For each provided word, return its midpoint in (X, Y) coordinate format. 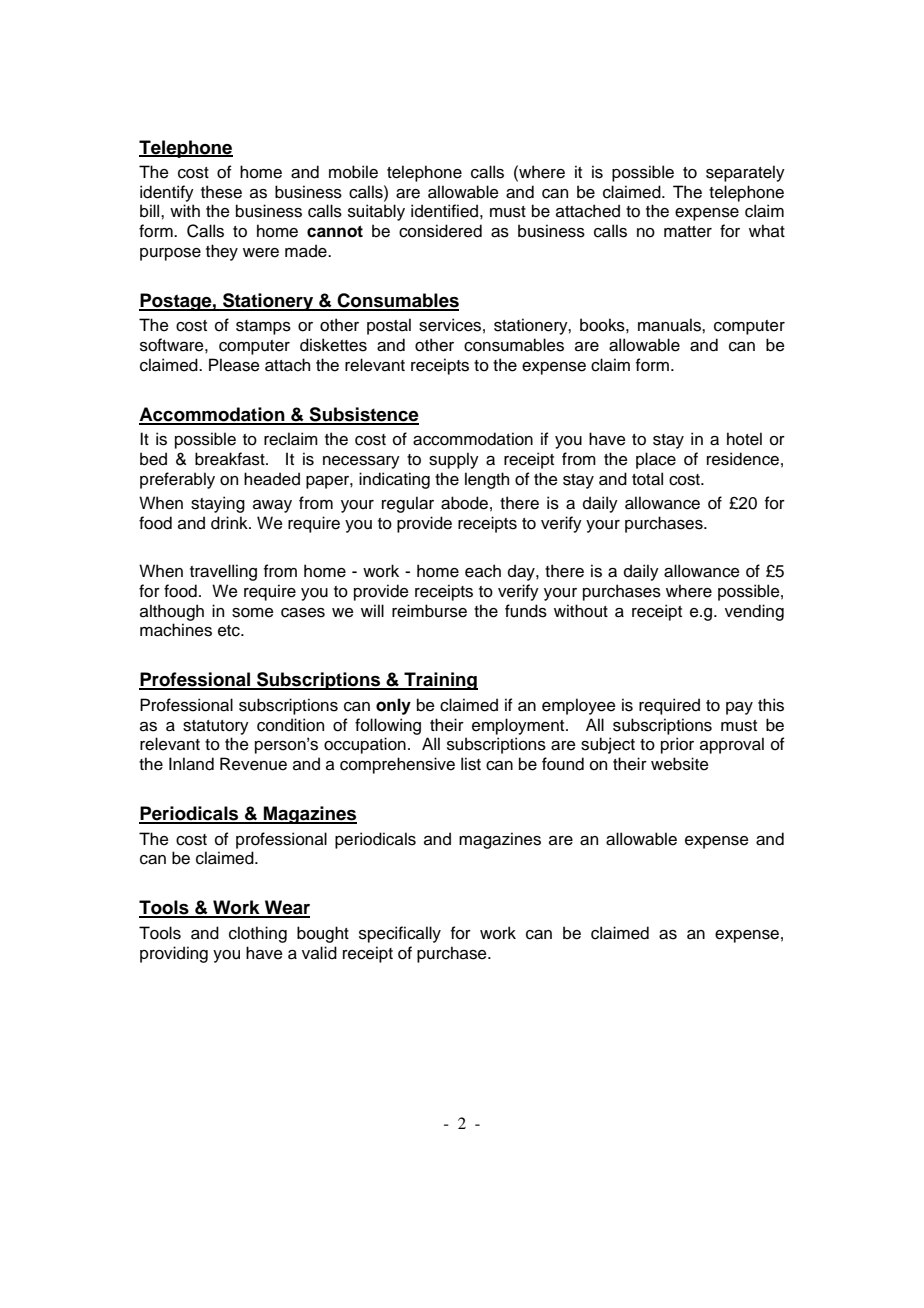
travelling (223, 572)
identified (444, 211)
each (483, 571)
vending (754, 612)
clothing (258, 934)
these (221, 192)
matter (688, 232)
